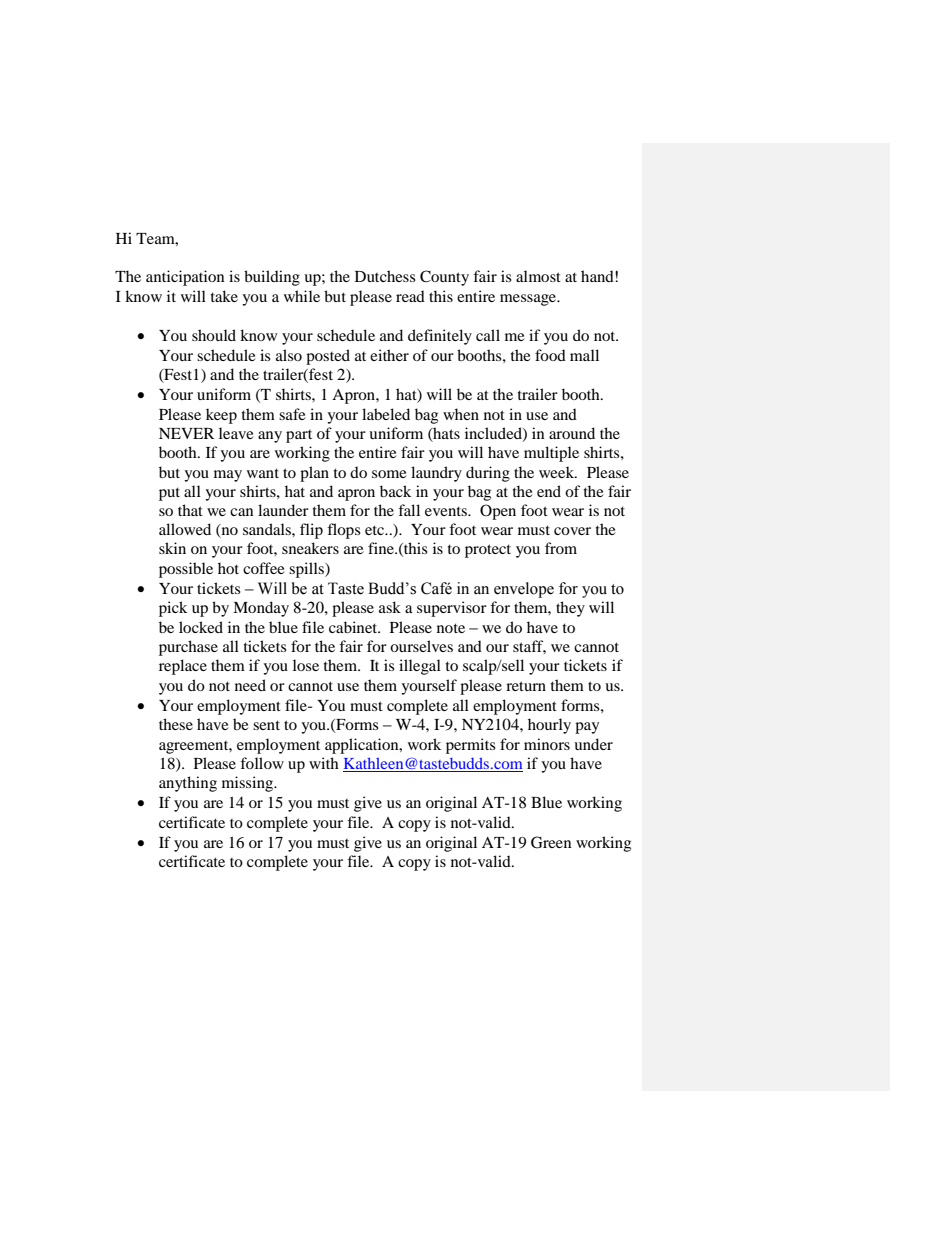 Image resolution: width=952 pixels, height=1233 pixels. Describe the element at coordinates (249, 784) in the screenshot. I see `missing` at that location.
